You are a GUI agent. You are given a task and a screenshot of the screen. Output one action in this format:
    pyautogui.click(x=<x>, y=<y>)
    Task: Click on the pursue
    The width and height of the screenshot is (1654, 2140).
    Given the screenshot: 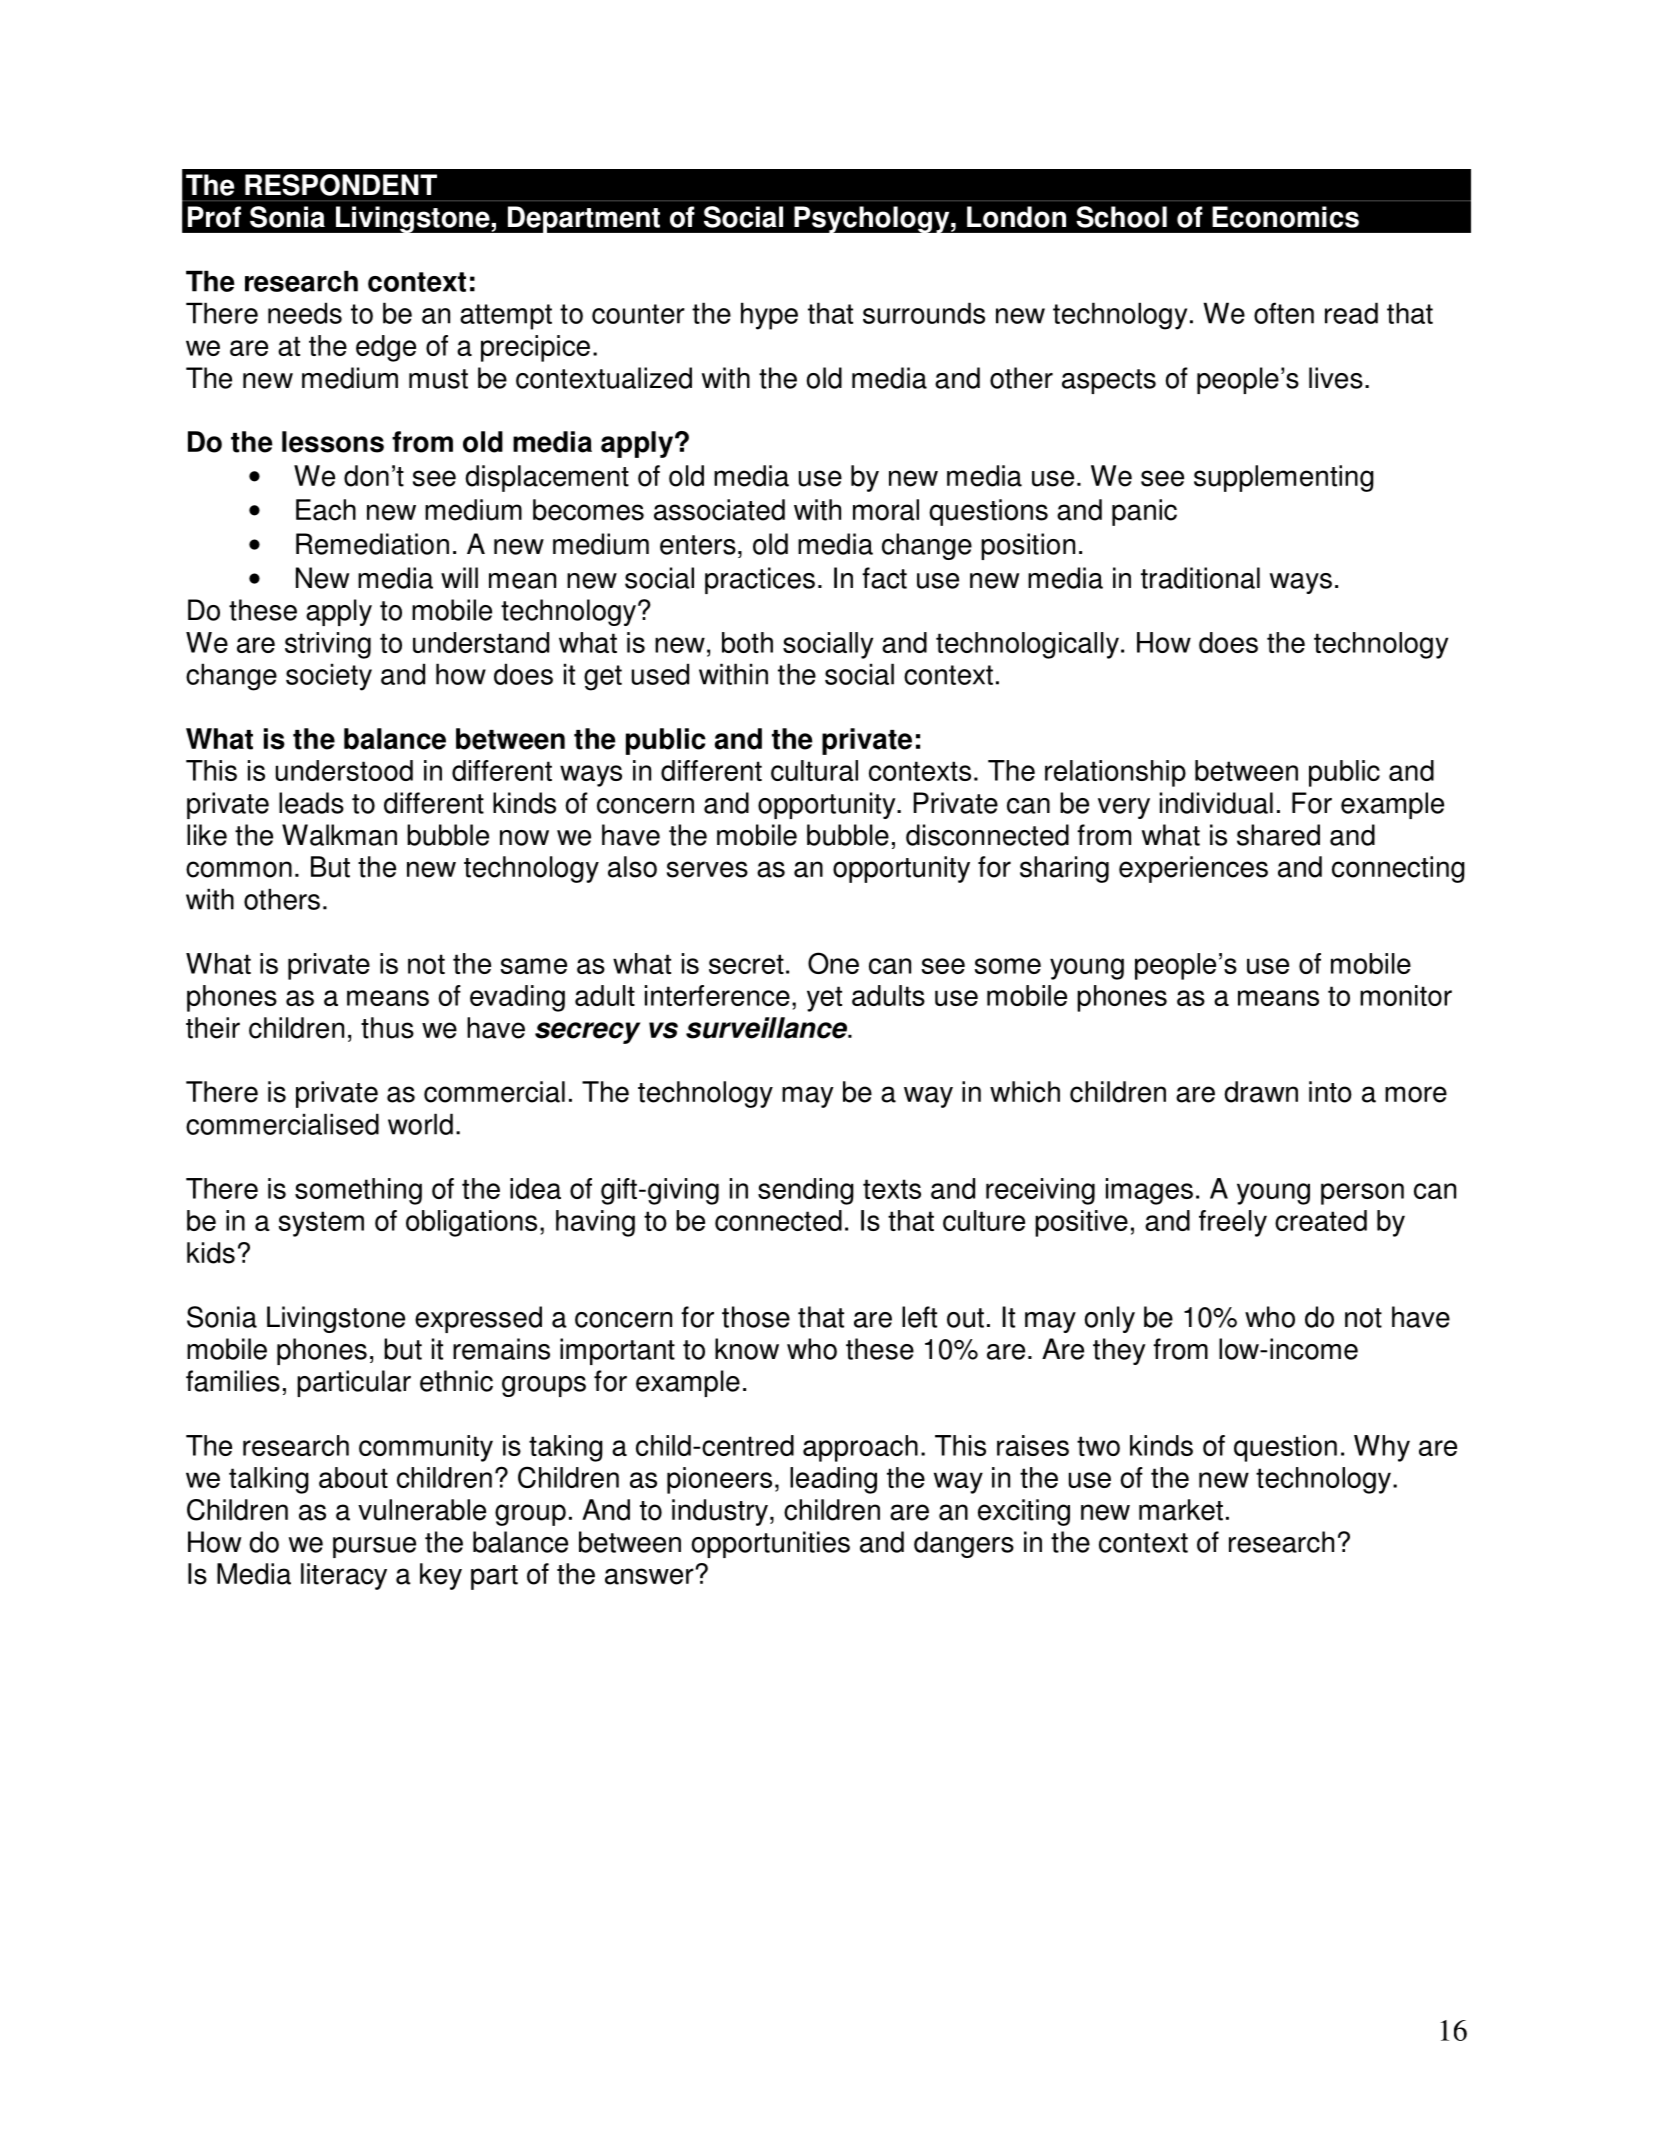 What is the action you would take?
    pyautogui.click(x=374, y=1547)
